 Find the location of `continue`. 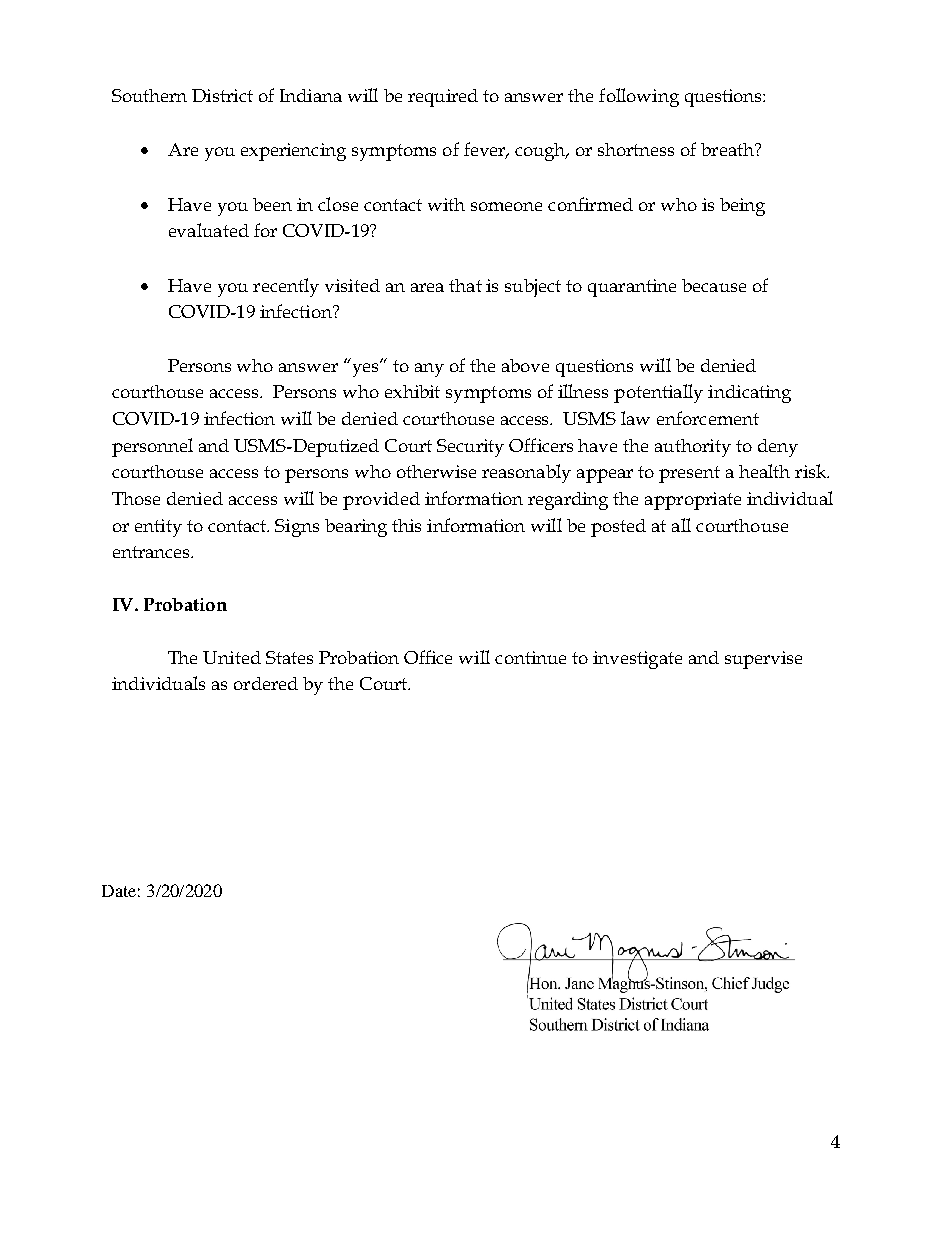

continue is located at coordinates (530, 657).
